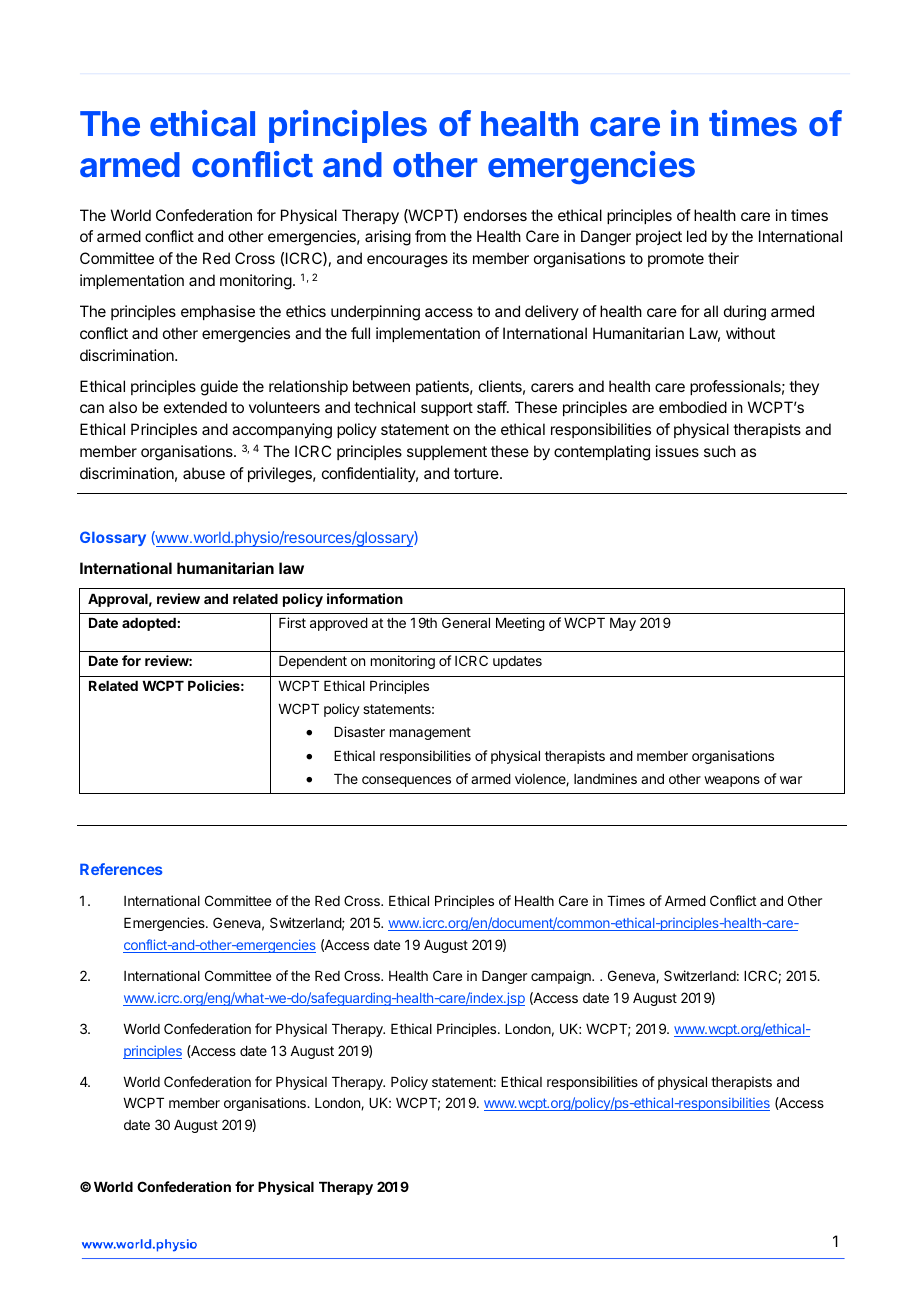 Image resolution: width=924 pixels, height=1307 pixels. Describe the element at coordinates (218, 312) in the screenshot. I see `emphasise` at that location.
